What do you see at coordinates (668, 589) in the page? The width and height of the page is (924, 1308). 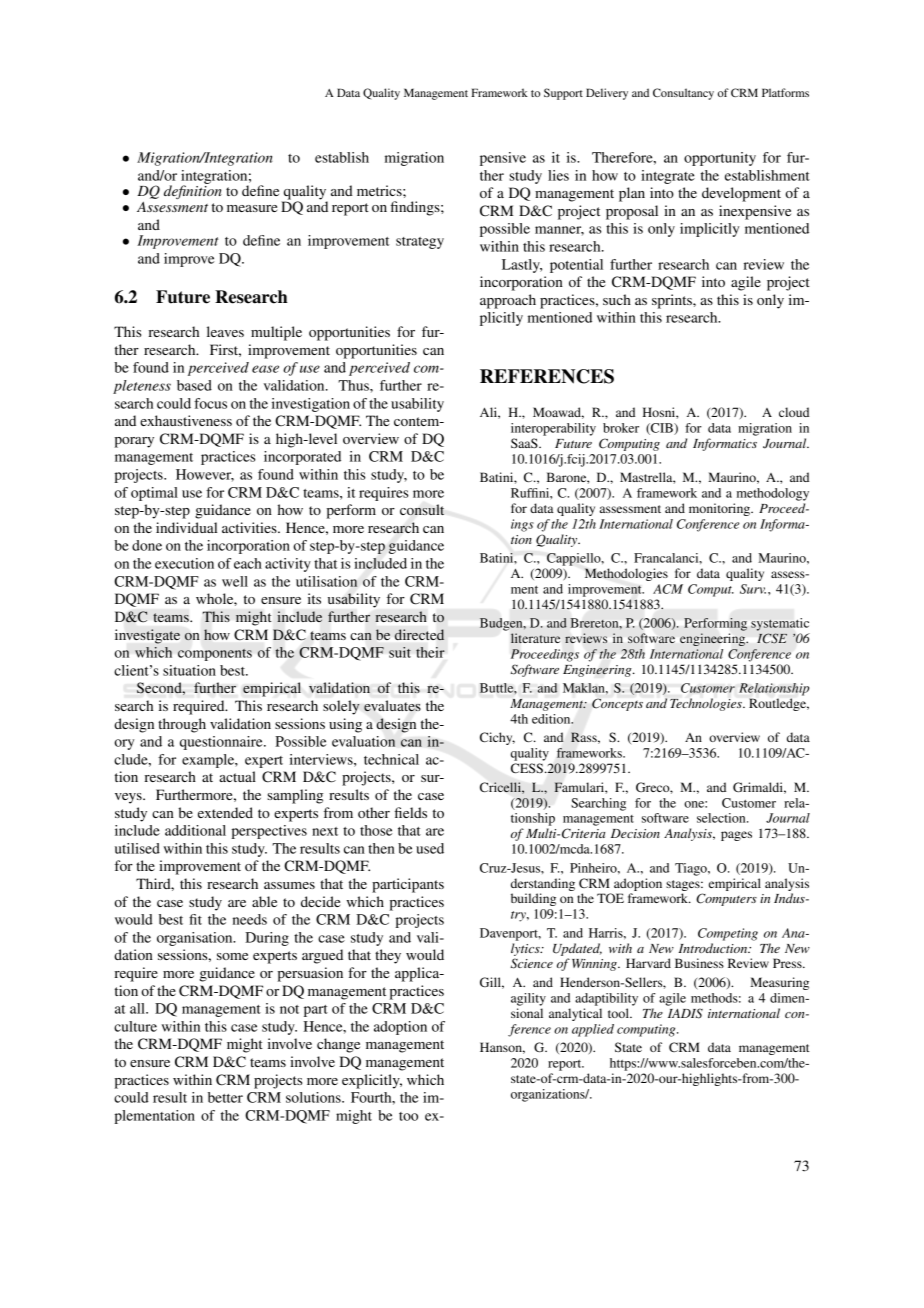 I see `ACM` at bounding box center [668, 589].
